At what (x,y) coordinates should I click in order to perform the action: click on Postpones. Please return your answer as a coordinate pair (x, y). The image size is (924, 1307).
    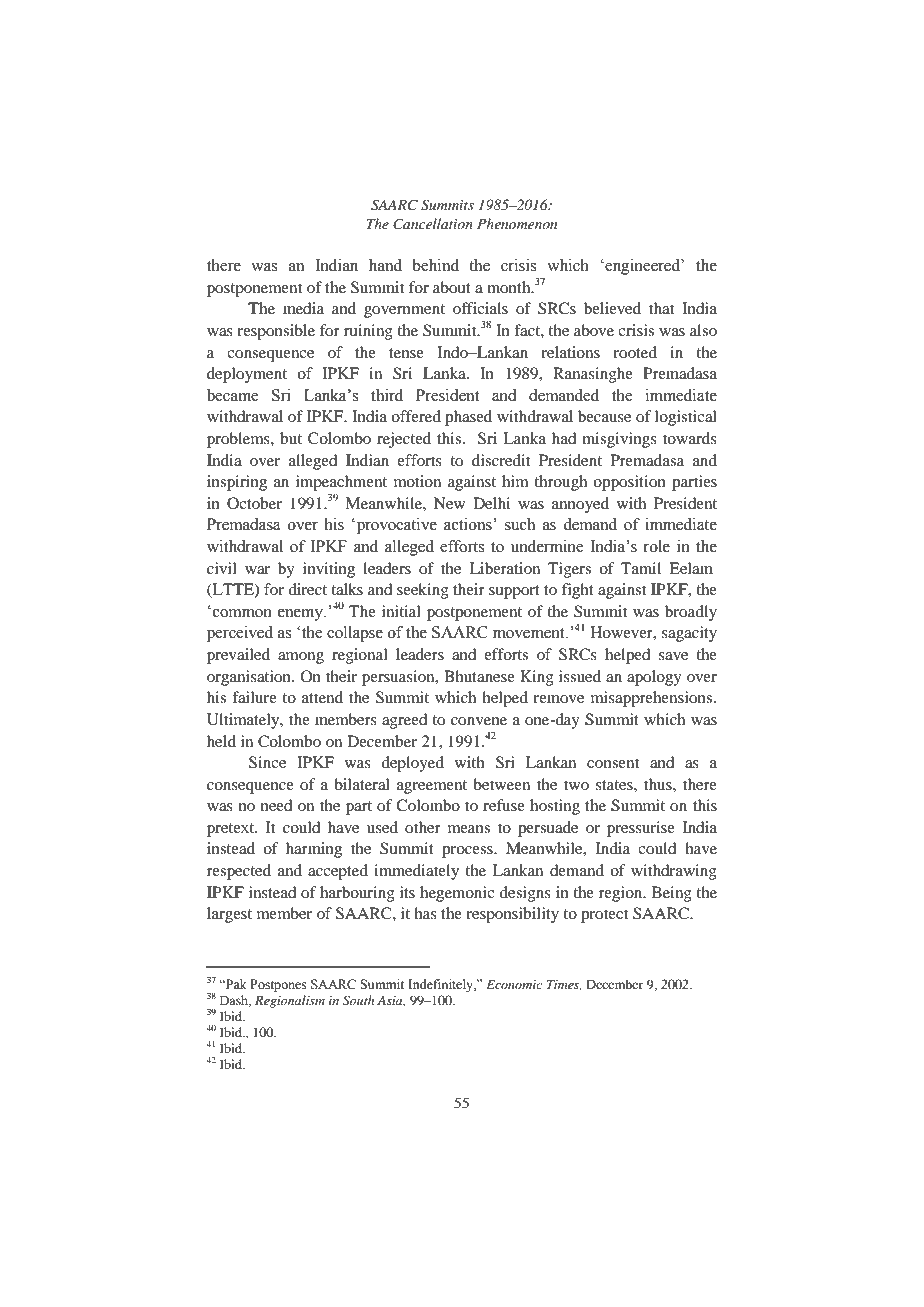
    Looking at the image, I should click on (278, 985).
